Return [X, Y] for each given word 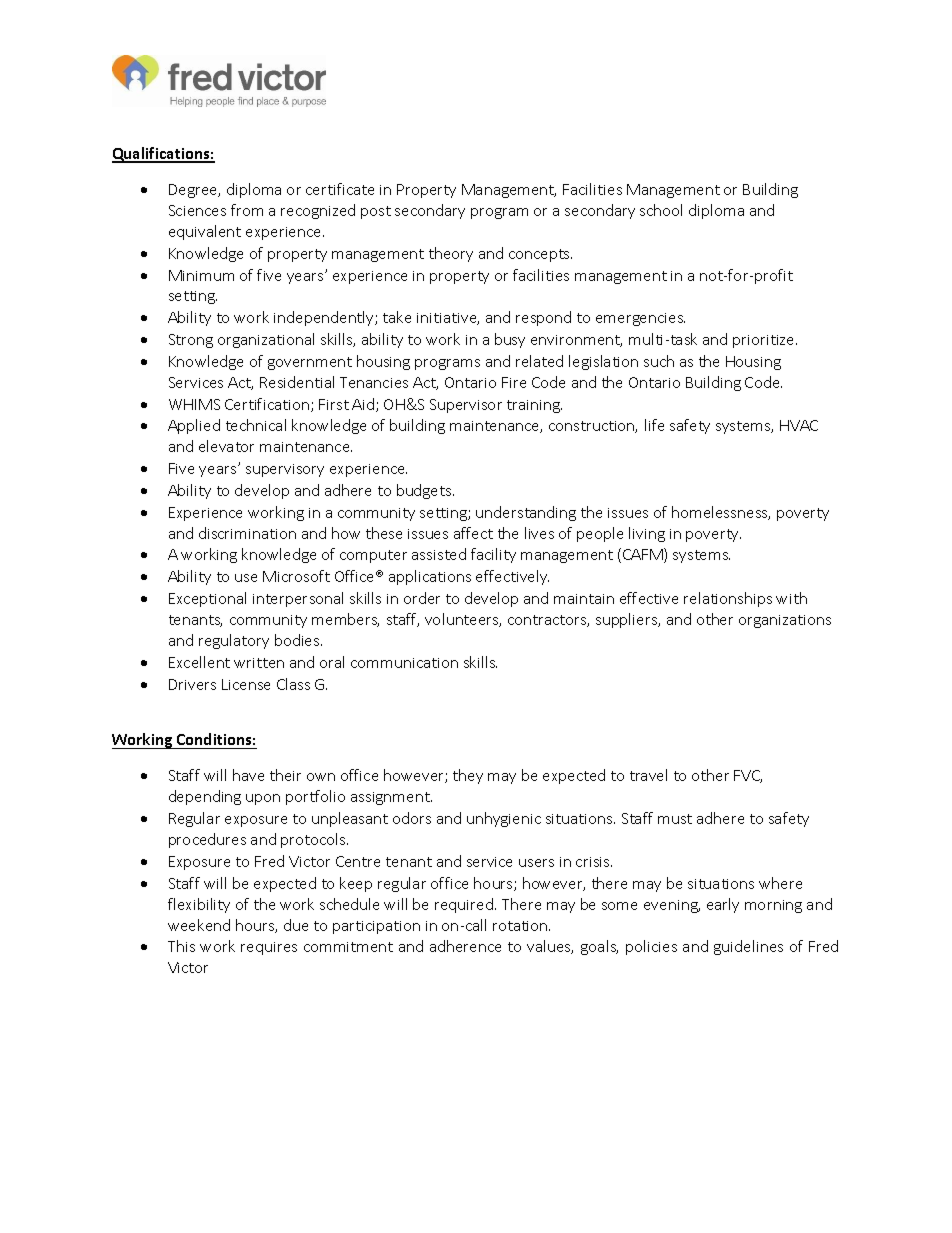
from [247, 210]
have [248, 775]
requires [269, 948]
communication [404, 663]
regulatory [234, 641]
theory [451, 254]
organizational [266, 340]
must [675, 819]
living [647, 534]
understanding [526, 513]
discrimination [247, 533]
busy [510, 340]
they [468, 776]
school [661, 210]
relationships [728, 599]
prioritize [765, 341]
